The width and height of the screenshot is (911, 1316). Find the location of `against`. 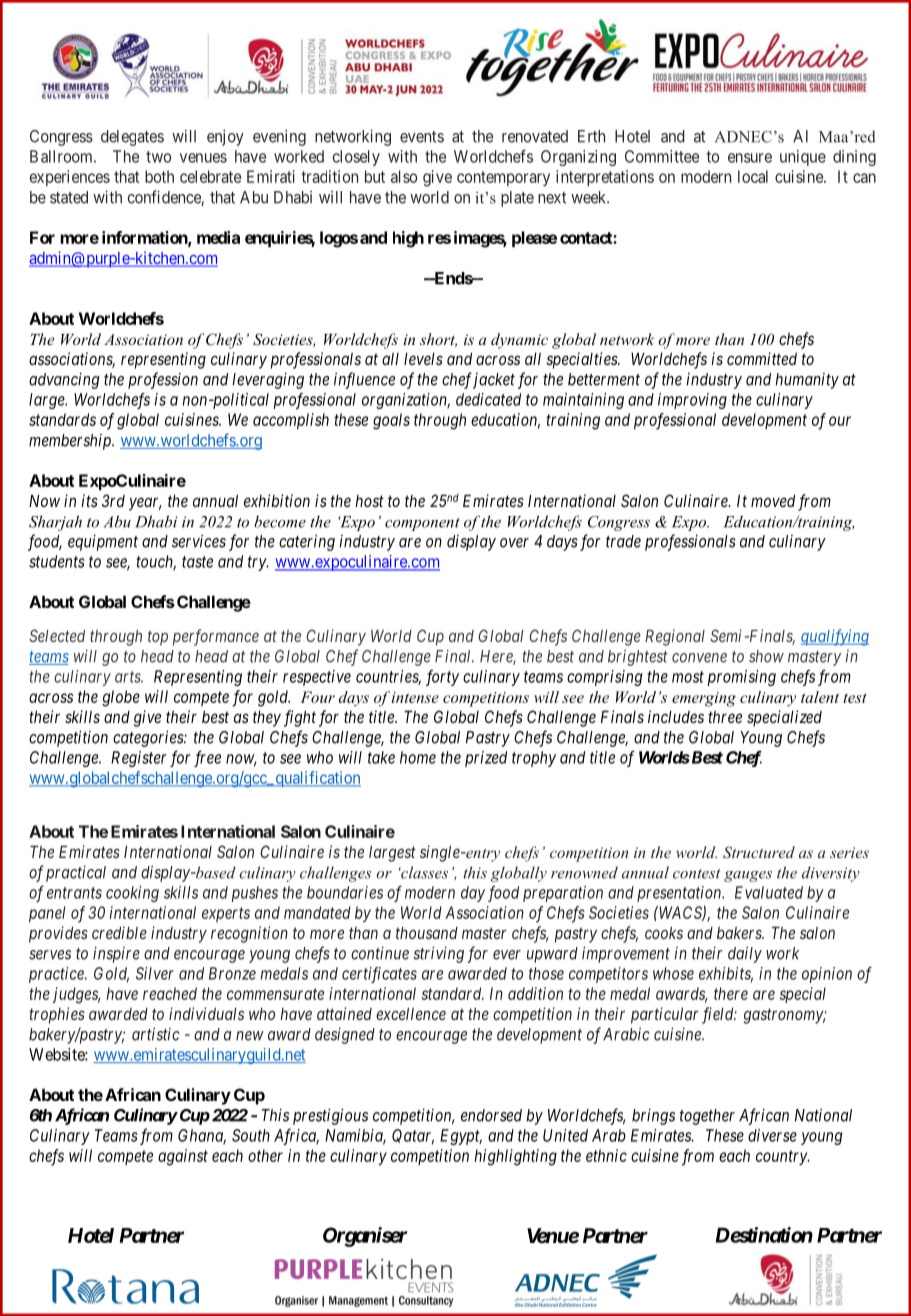

against is located at coordinates (183, 1157).
